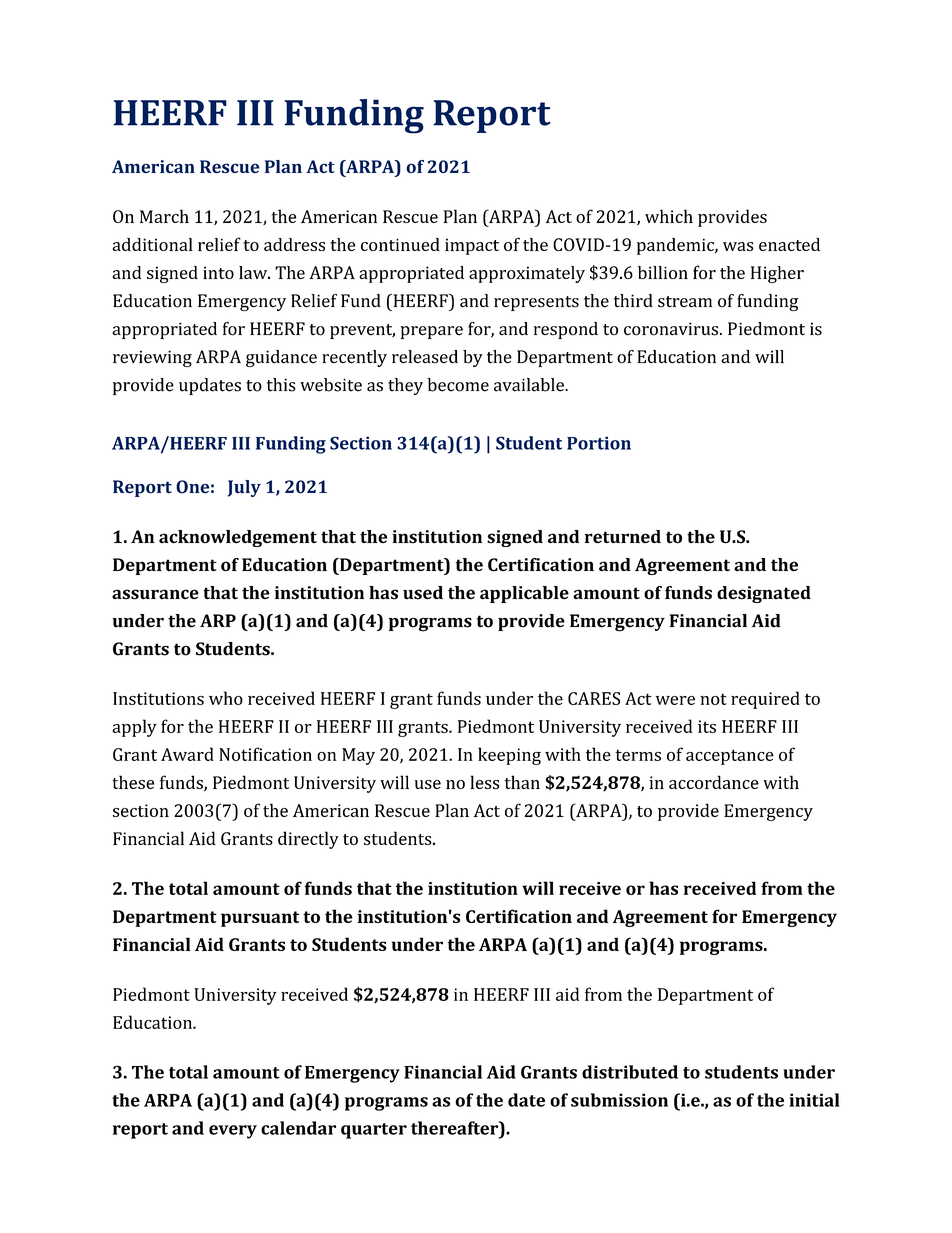 The height and width of the image is (1233, 952). What do you see at coordinates (594, 698) in the image?
I see `CARES` at bounding box center [594, 698].
